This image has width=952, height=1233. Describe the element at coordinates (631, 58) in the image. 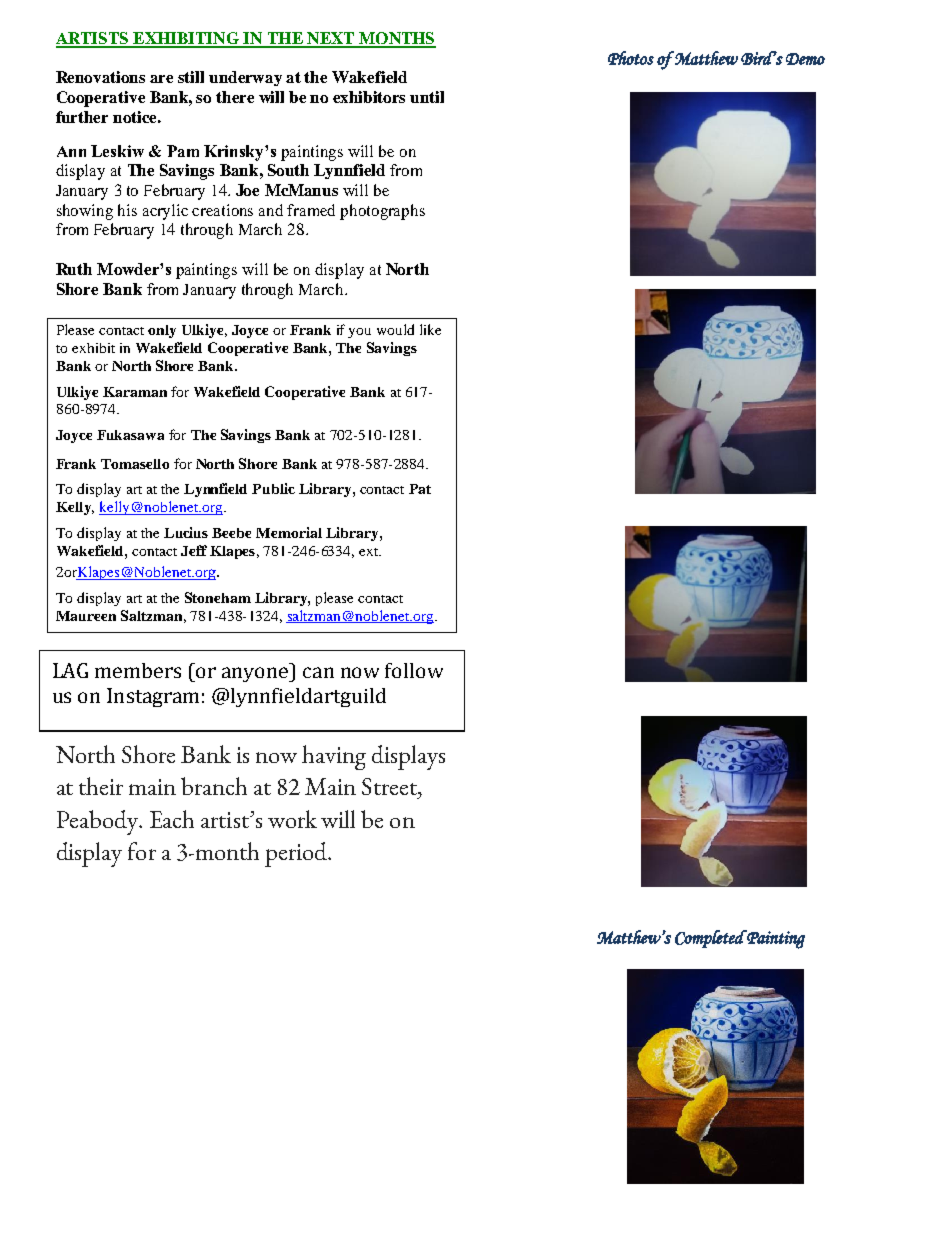

I see `Photos` at that location.
